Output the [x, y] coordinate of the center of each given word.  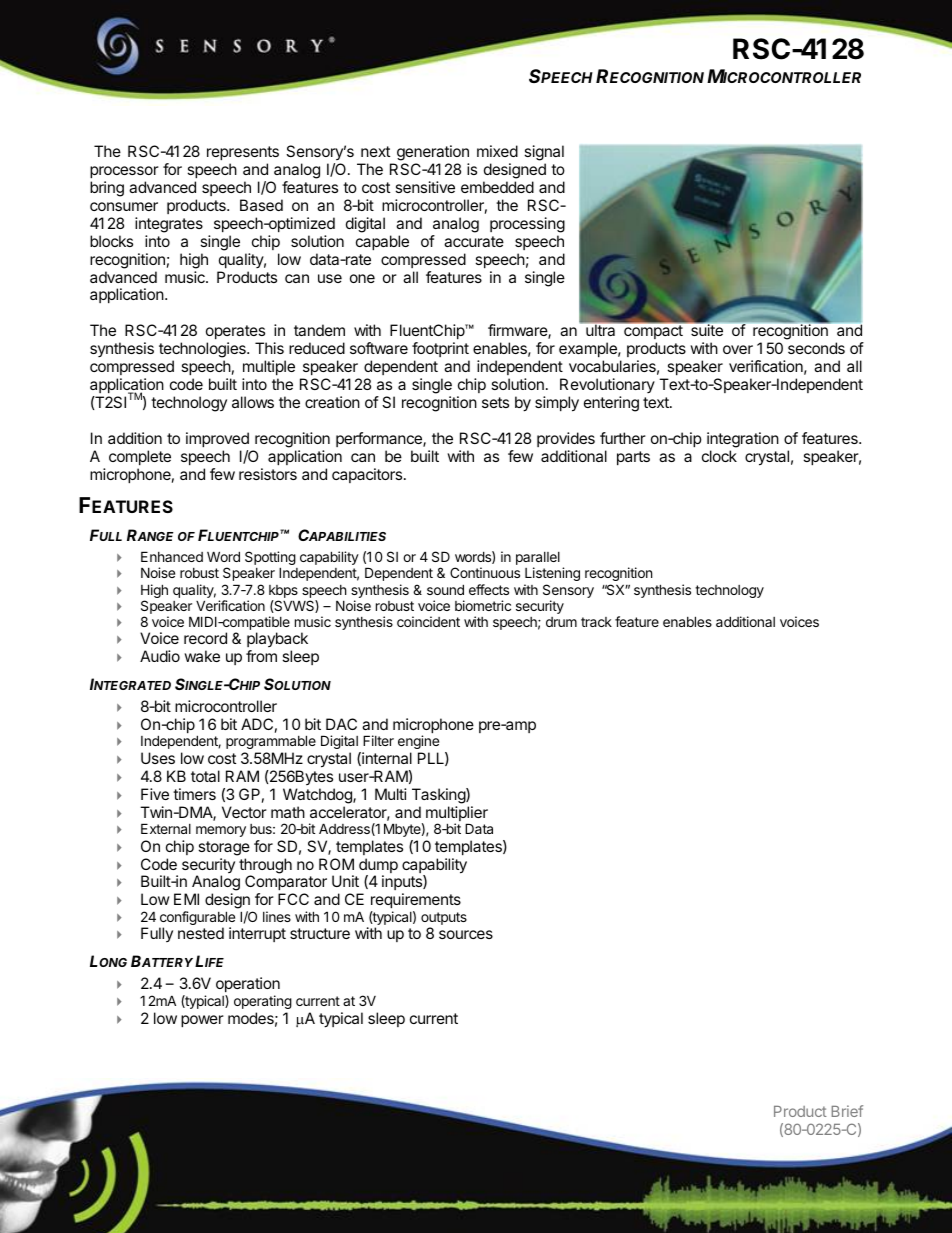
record [205, 638]
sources [466, 934]
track [596, 622]
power [202, 1021]
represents [243, 153]
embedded [497, 187]
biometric [483, 605]
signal [544, 154]
